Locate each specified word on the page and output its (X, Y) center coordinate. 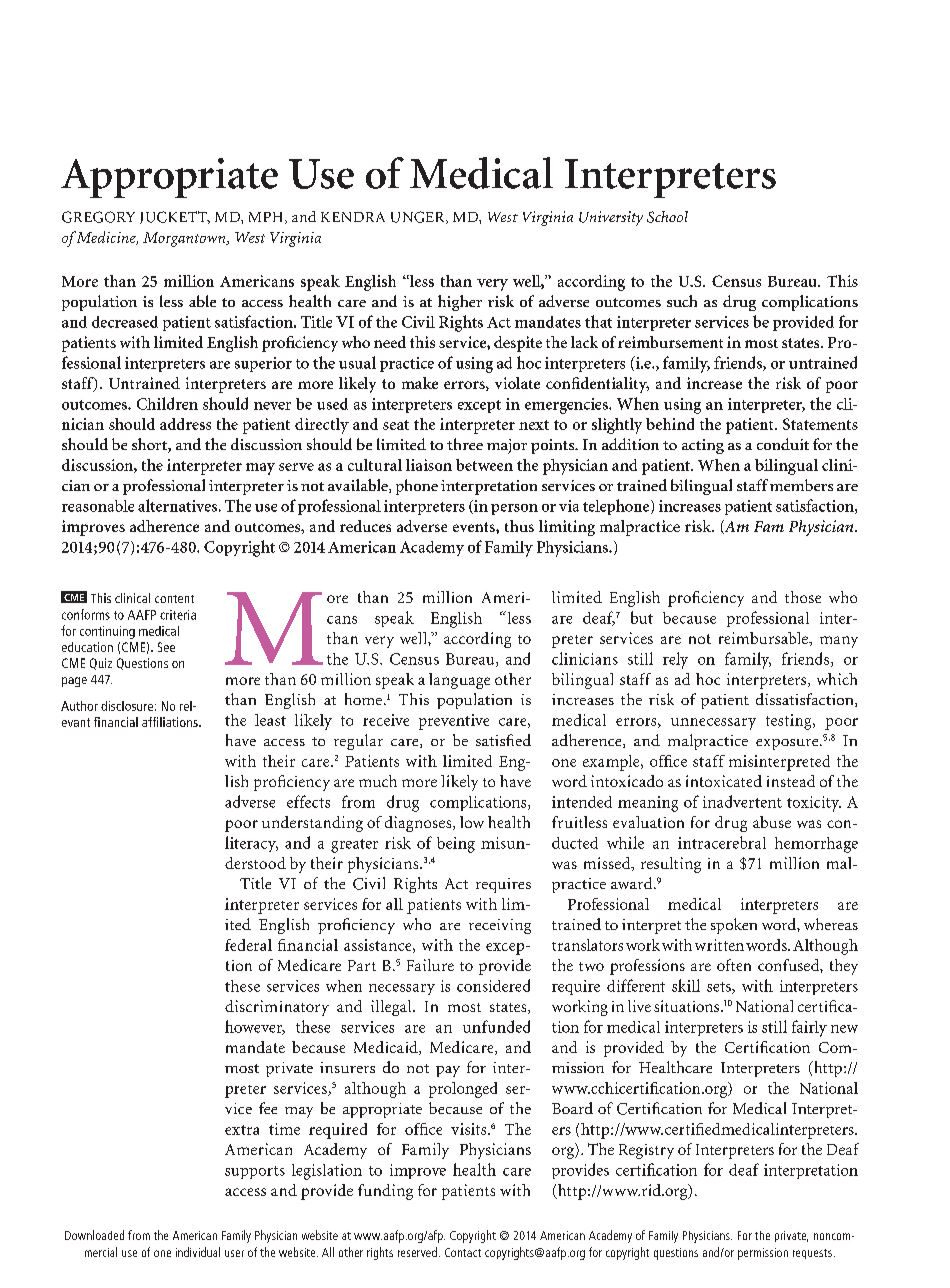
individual (198, 1252)
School (667, 217)
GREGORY (98, 217)
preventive (454, 722)
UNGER (419, 217)
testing (790, 722)
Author (79, 706)
